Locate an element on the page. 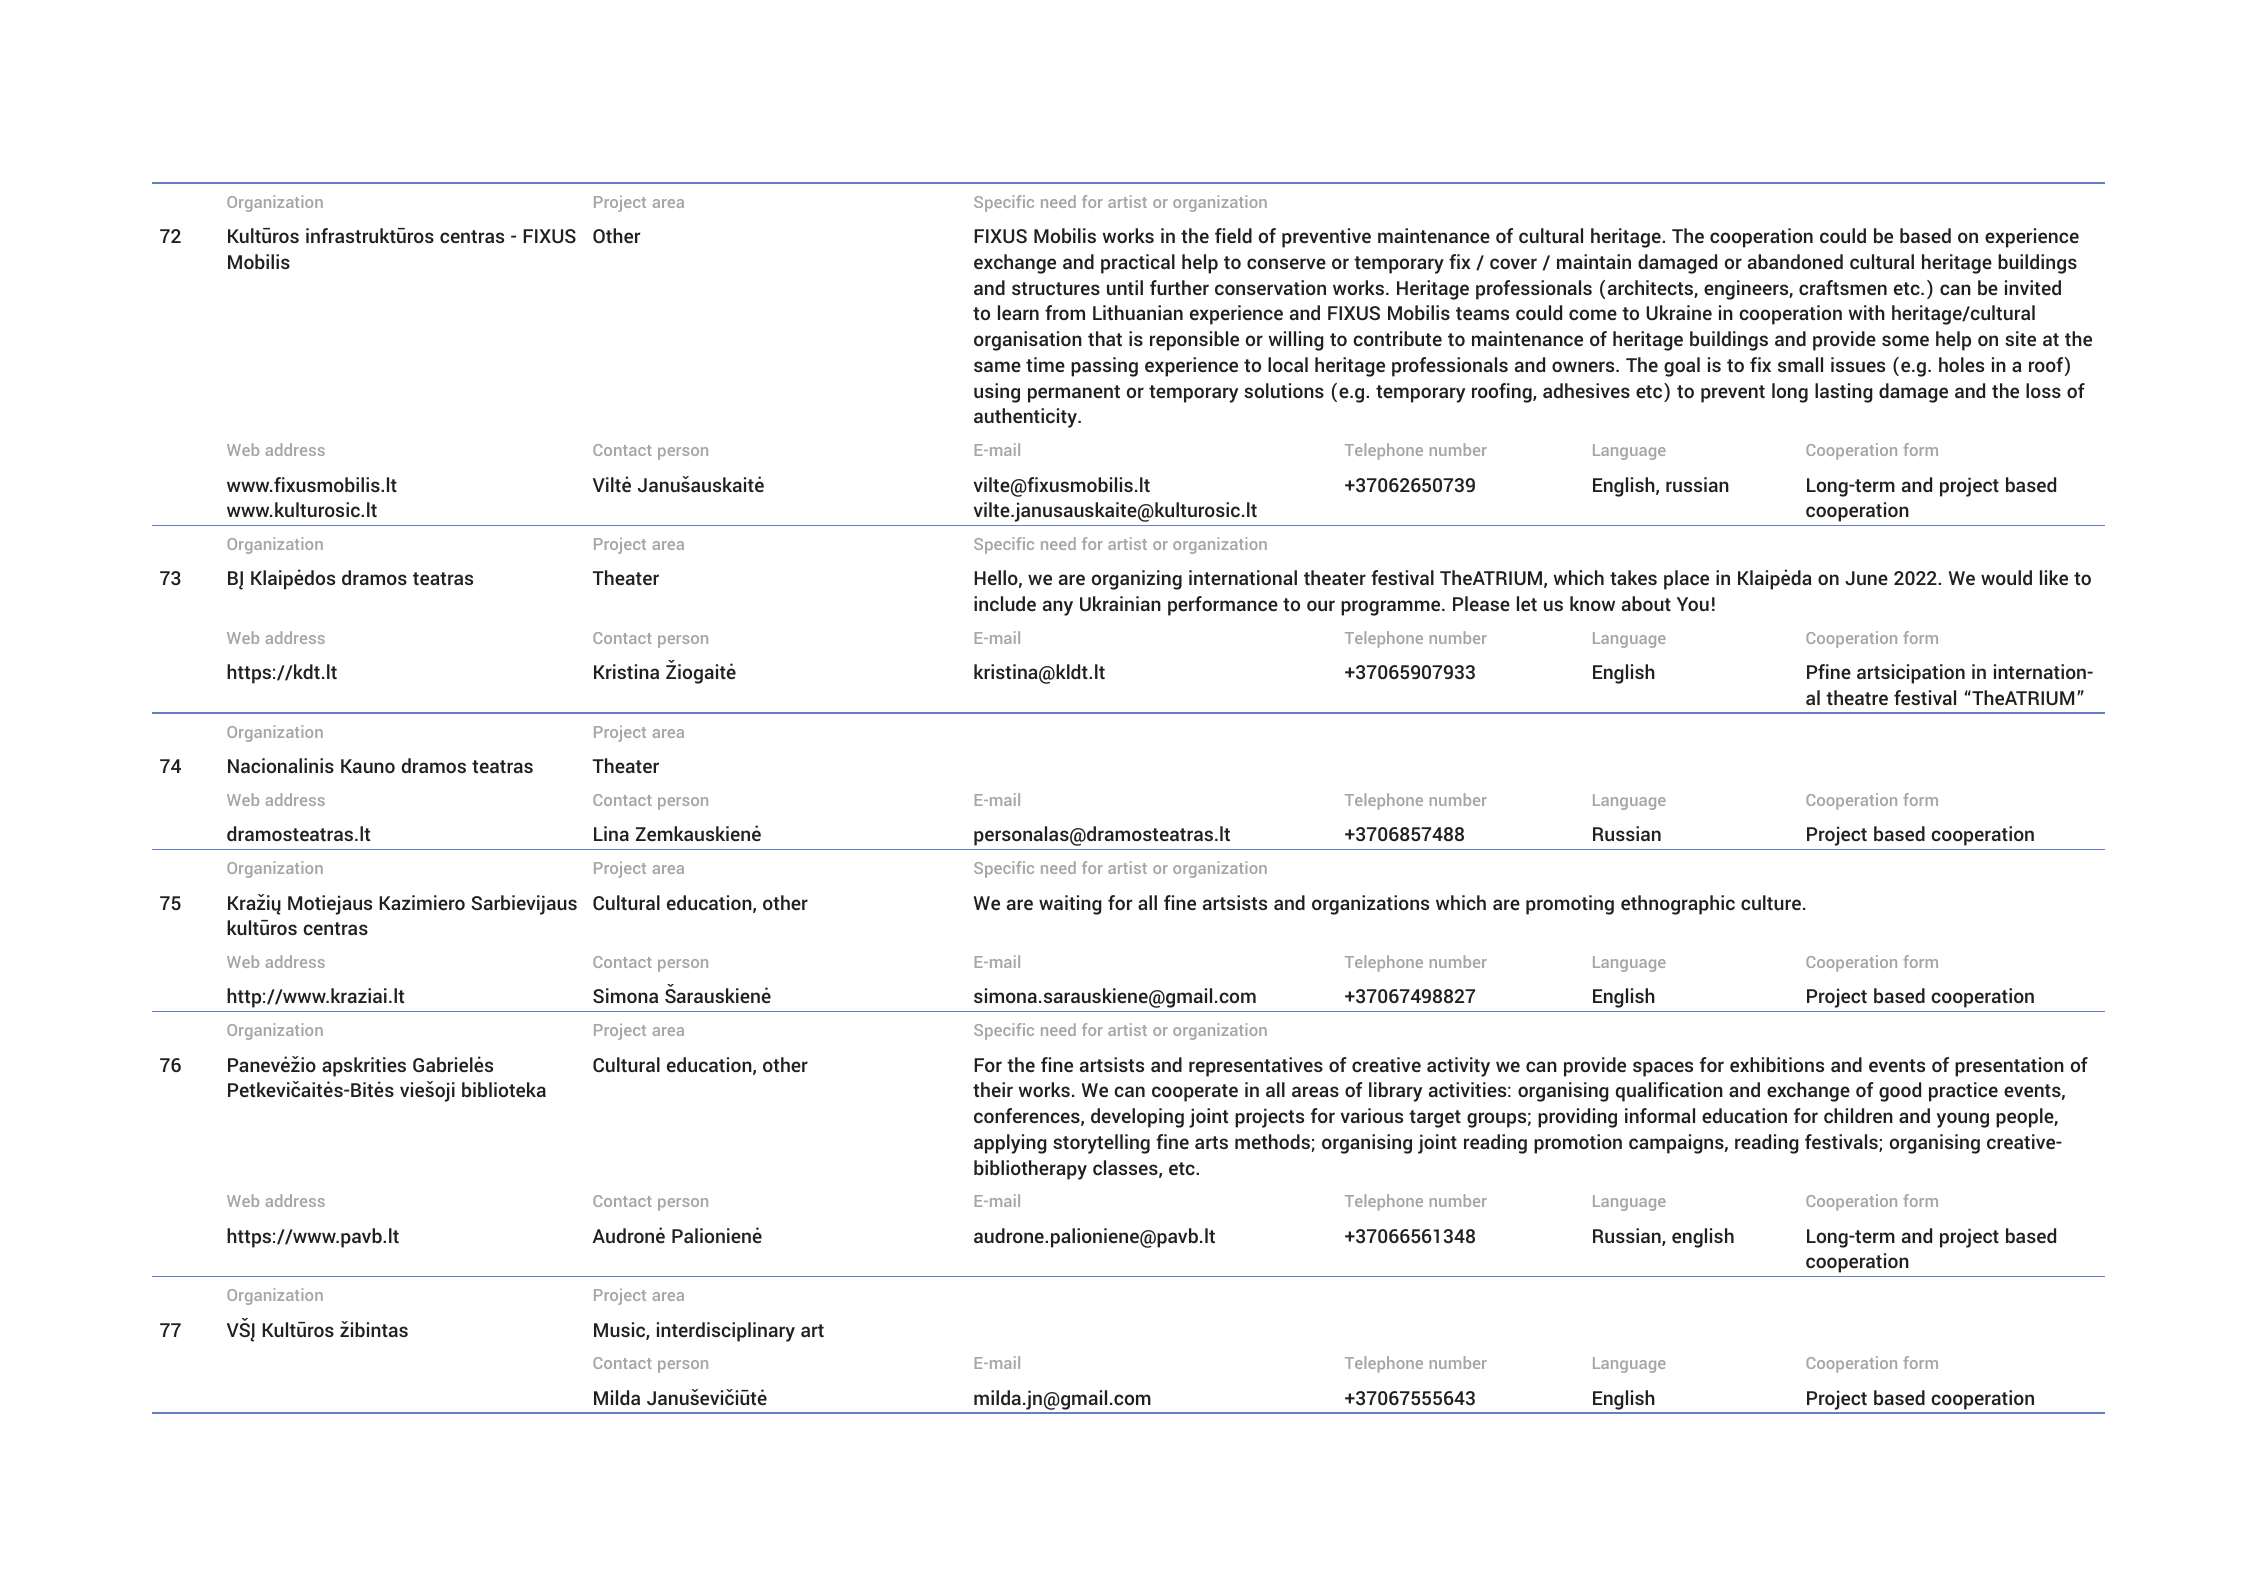 This document has height=1596, width=2257. cover is located at coordinates (1513, 263).
